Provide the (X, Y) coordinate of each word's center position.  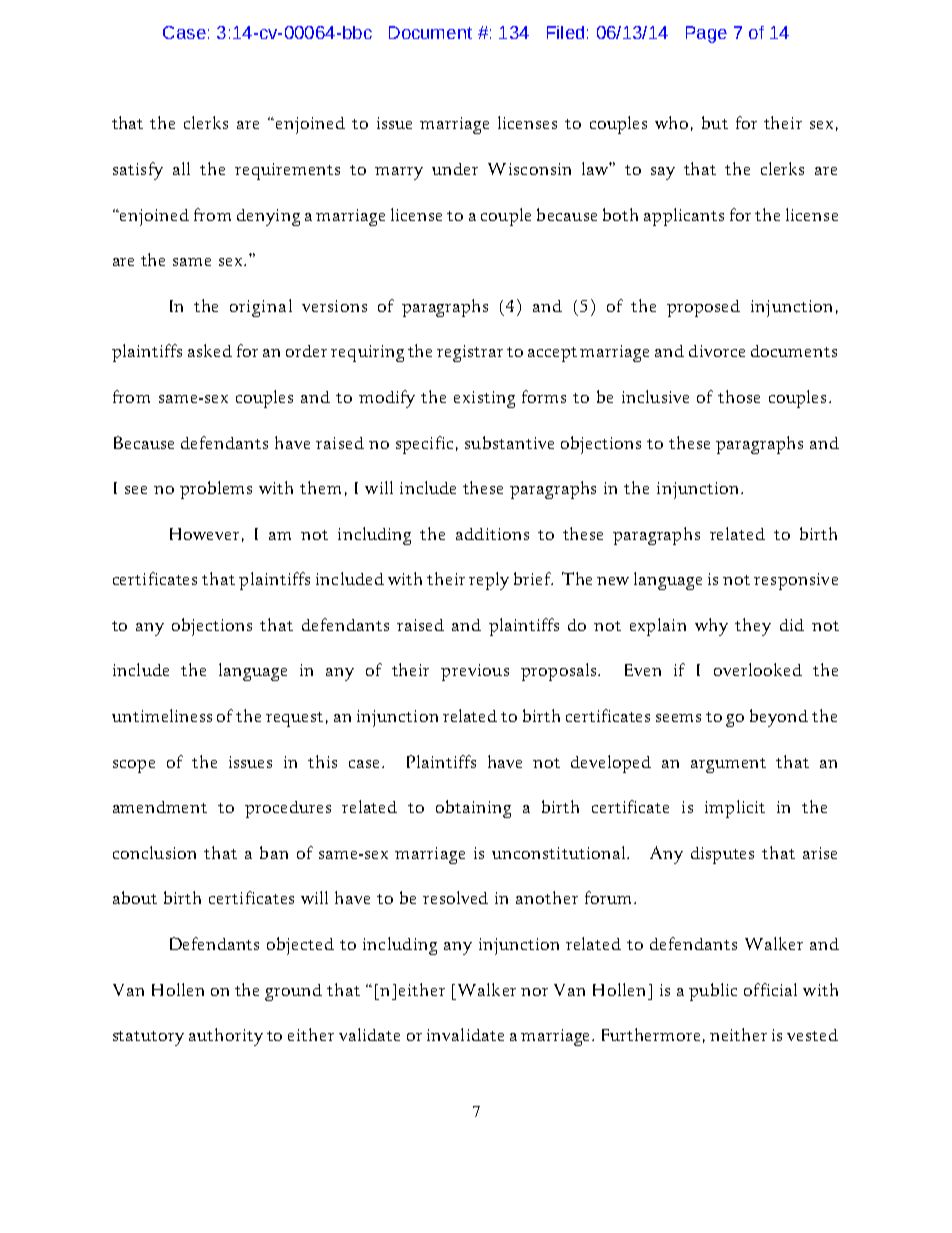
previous (475, 672)
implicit (735, 809)
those (739, 396)
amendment (160, 807)
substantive (509, 442)
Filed (565, 32)
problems (216, 490)
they (753, 627)
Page (706, 34)
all (181, 168)
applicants (684, 217)
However (204, 534)
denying (268, 217)
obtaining (473, 809)
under (455, 169)
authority (226, 1037)
